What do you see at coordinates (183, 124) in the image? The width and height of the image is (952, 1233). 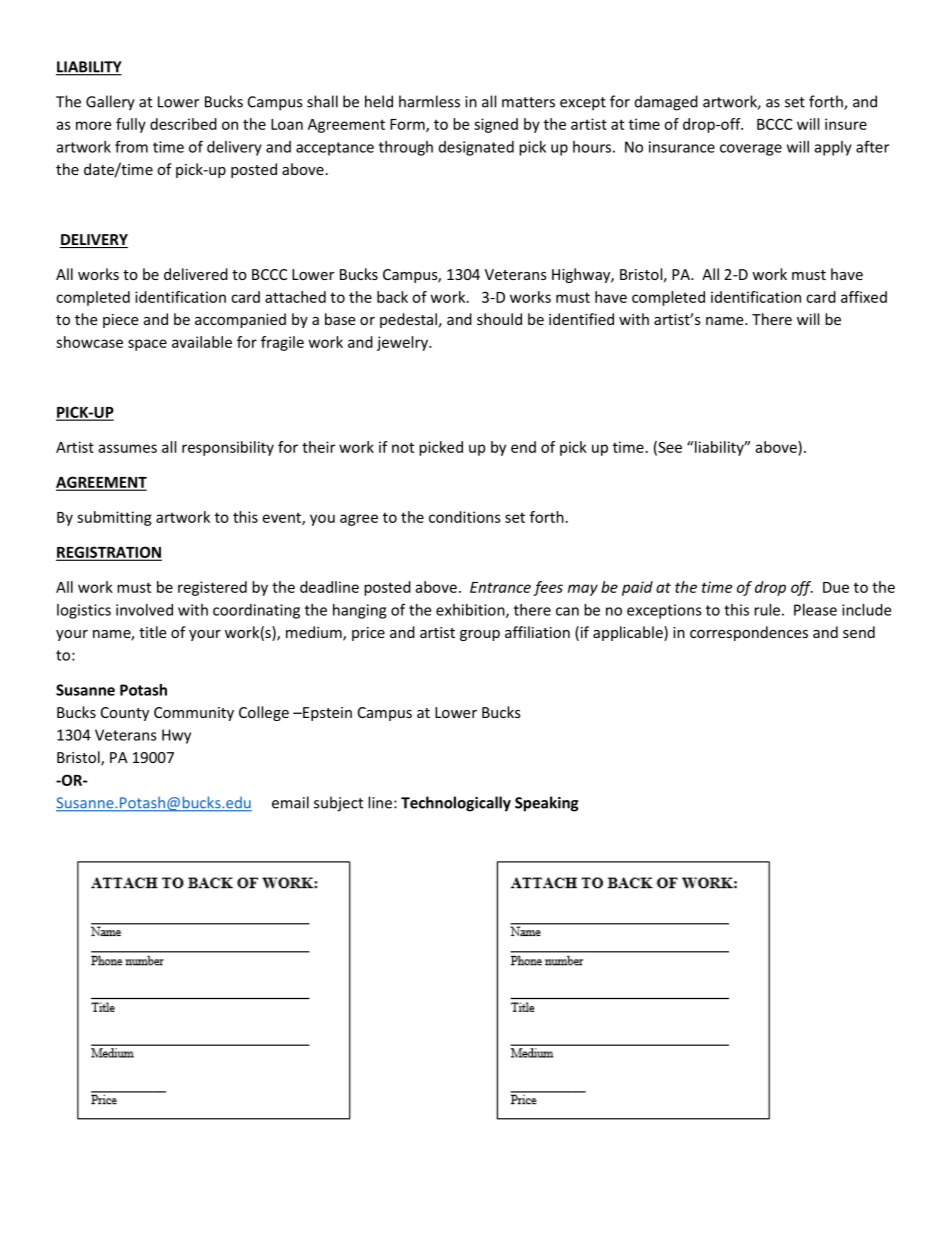 I see `described` at bounding box center [183, 124].
